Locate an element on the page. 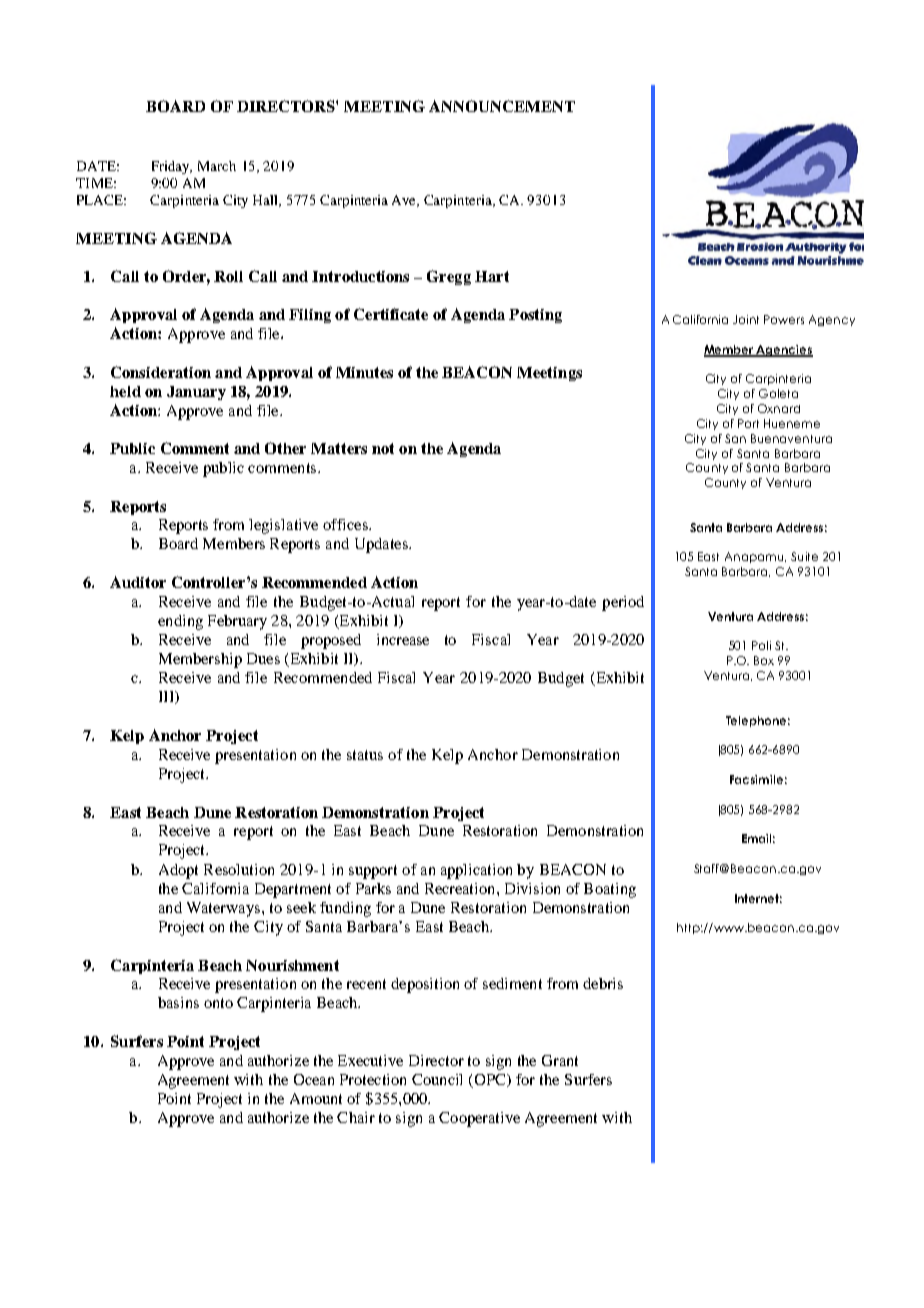 The height and width of the document is (1308, 924). March is located at coordinates (217, 166).
